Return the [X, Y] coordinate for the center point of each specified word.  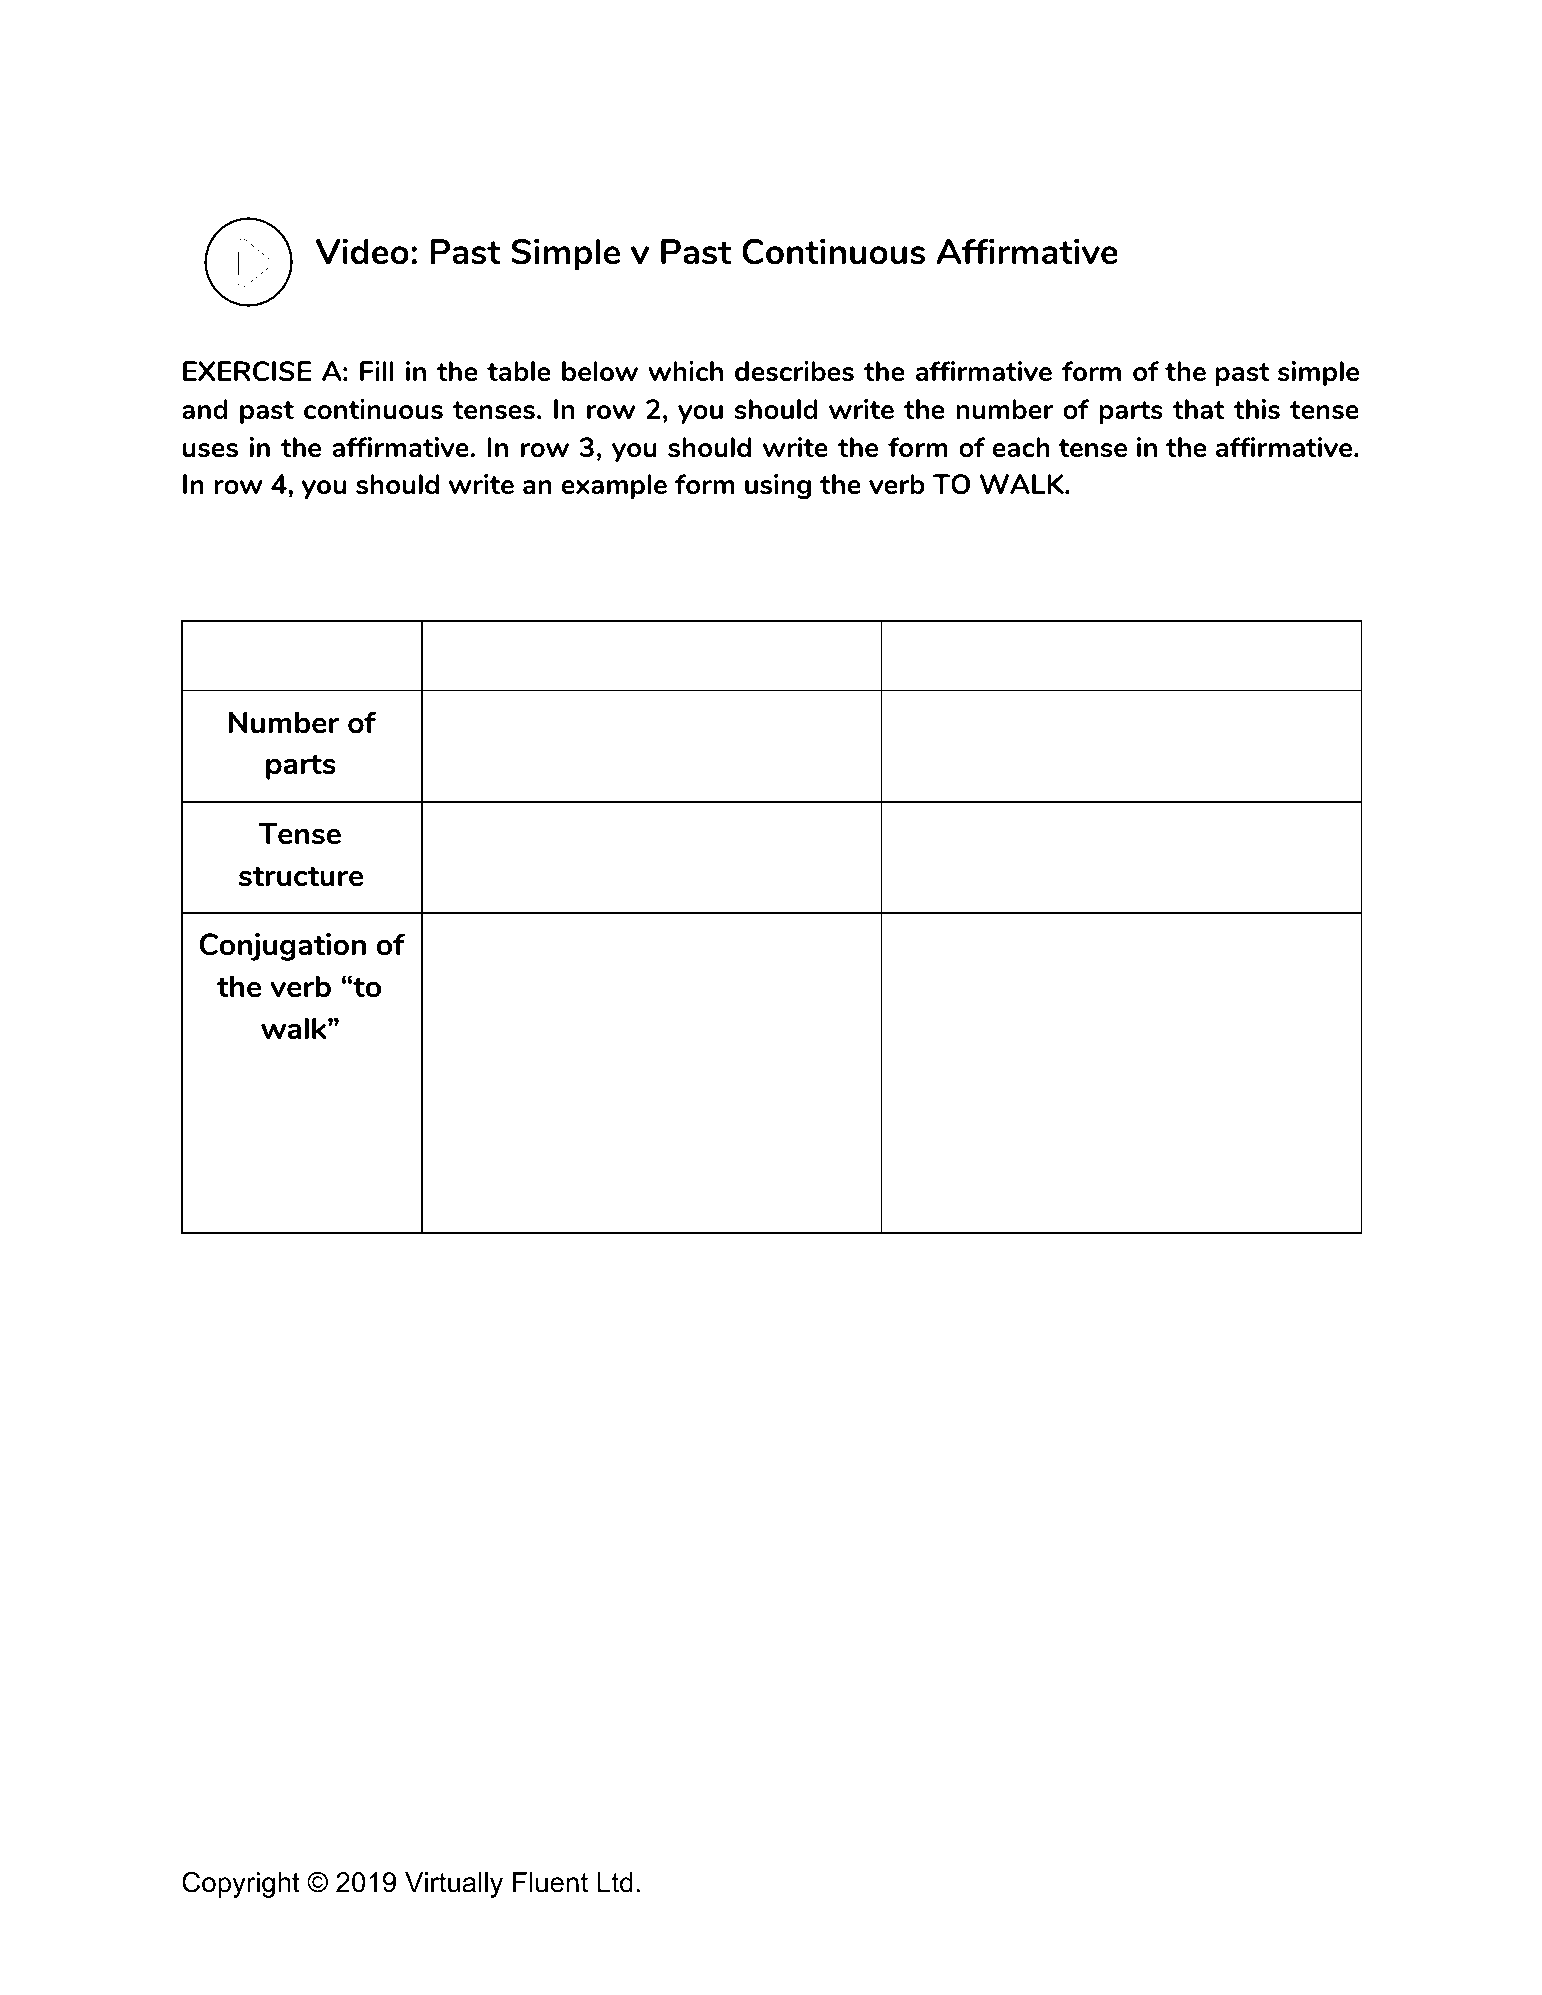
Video [362, 251]
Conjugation [283, 947]
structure [301, 876]
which [685, 371]
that [1199, 409]
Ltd [615, 1882]
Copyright [241, 1885]
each [1021, 447]
